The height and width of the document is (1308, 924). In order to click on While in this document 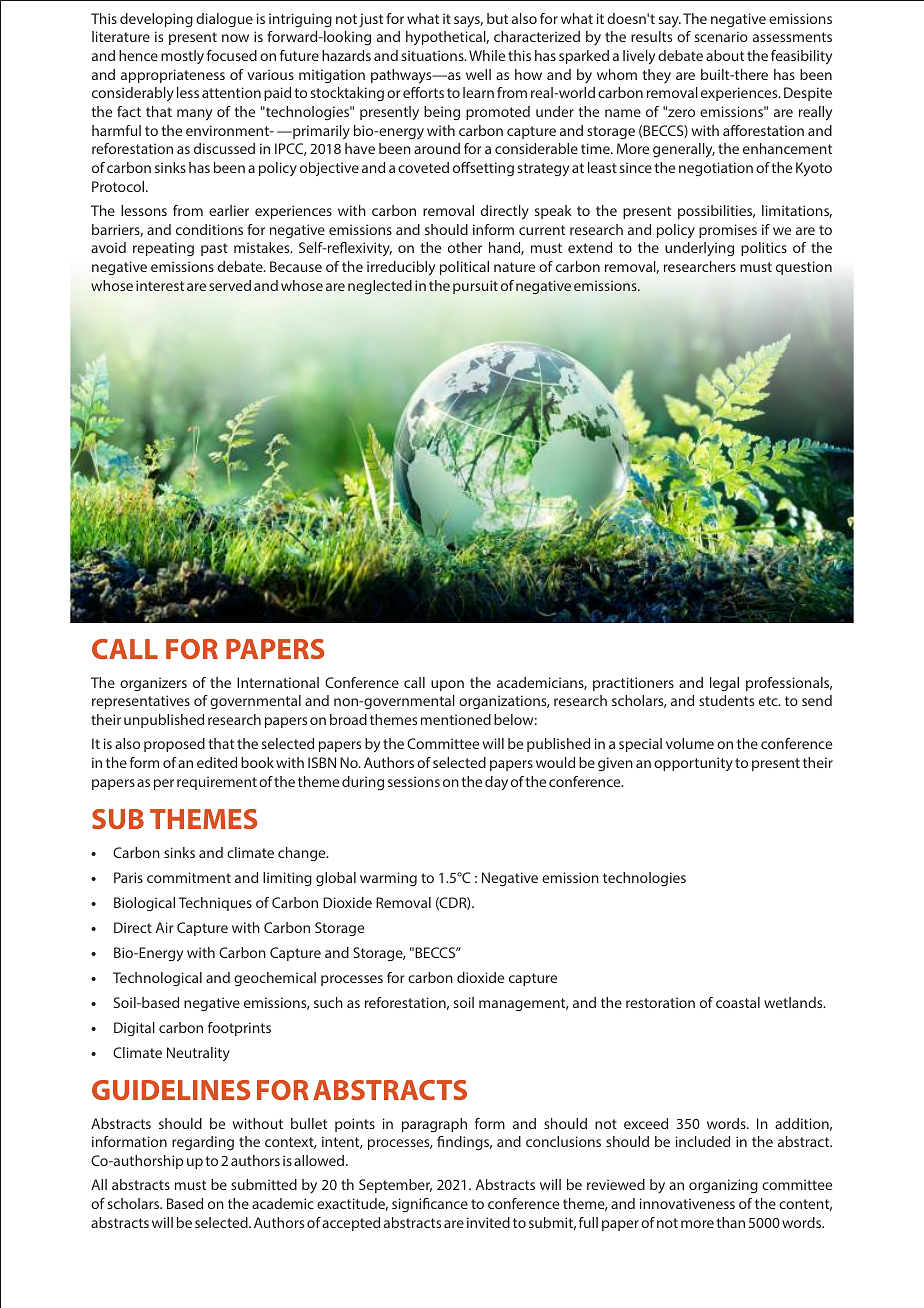, I will do `click(487, 55)`.
